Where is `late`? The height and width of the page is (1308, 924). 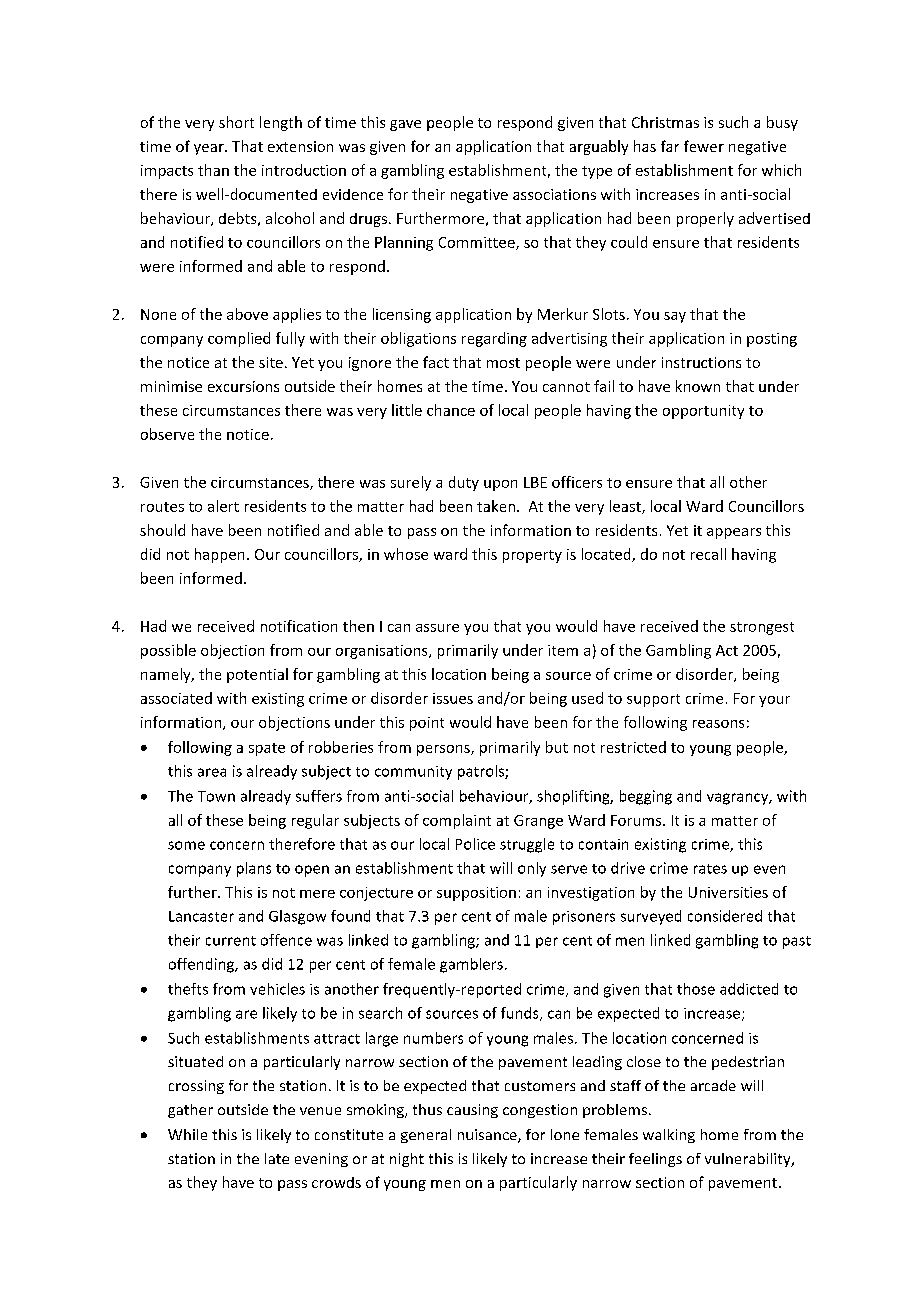 late is located at coordinates (277, 1158).
